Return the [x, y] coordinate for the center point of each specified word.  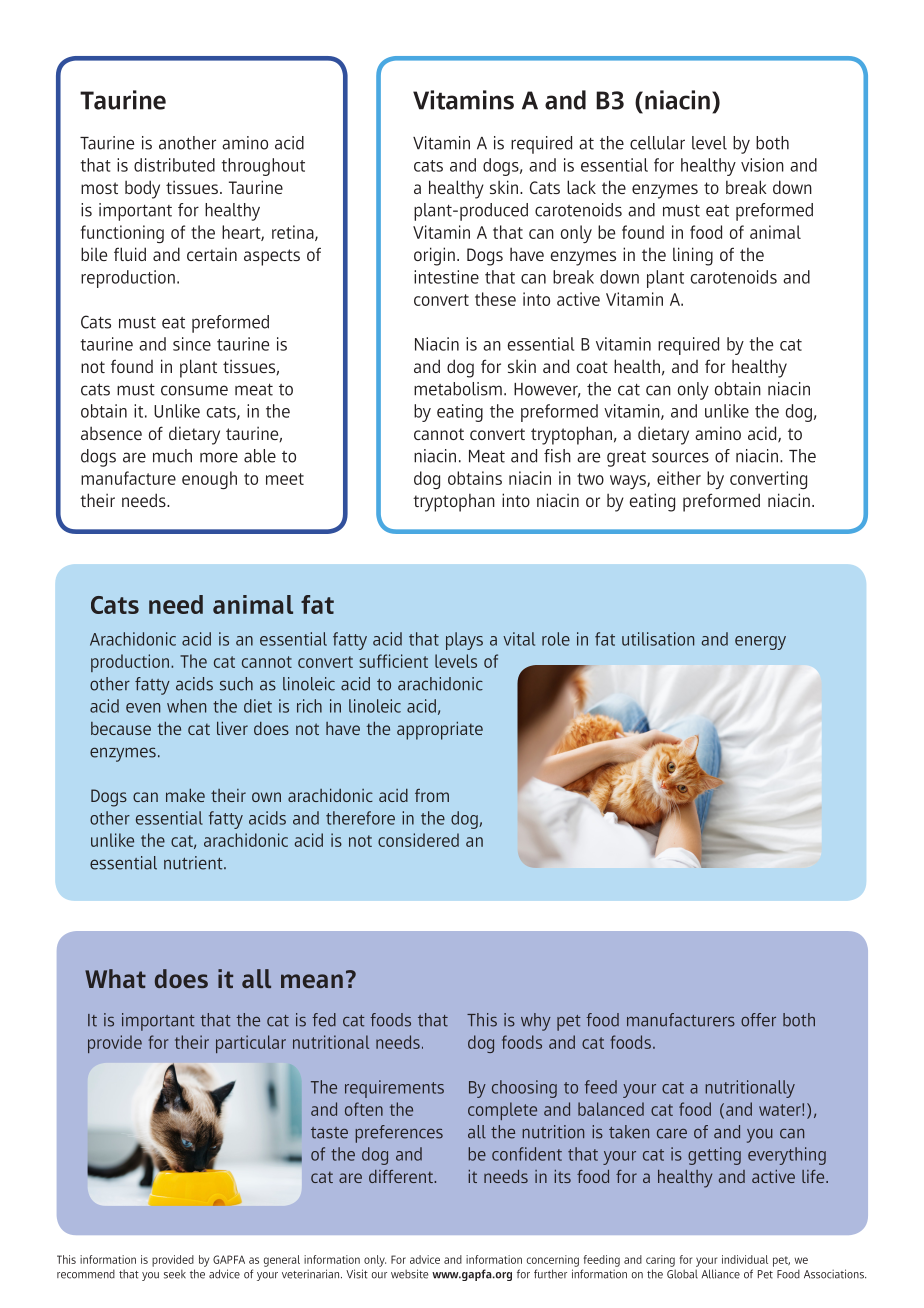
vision [762, 165]
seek [175, 1274]
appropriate [440, 730]
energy [760, 643]
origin [434, 256]
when [186, 706]
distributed [174, 165]
